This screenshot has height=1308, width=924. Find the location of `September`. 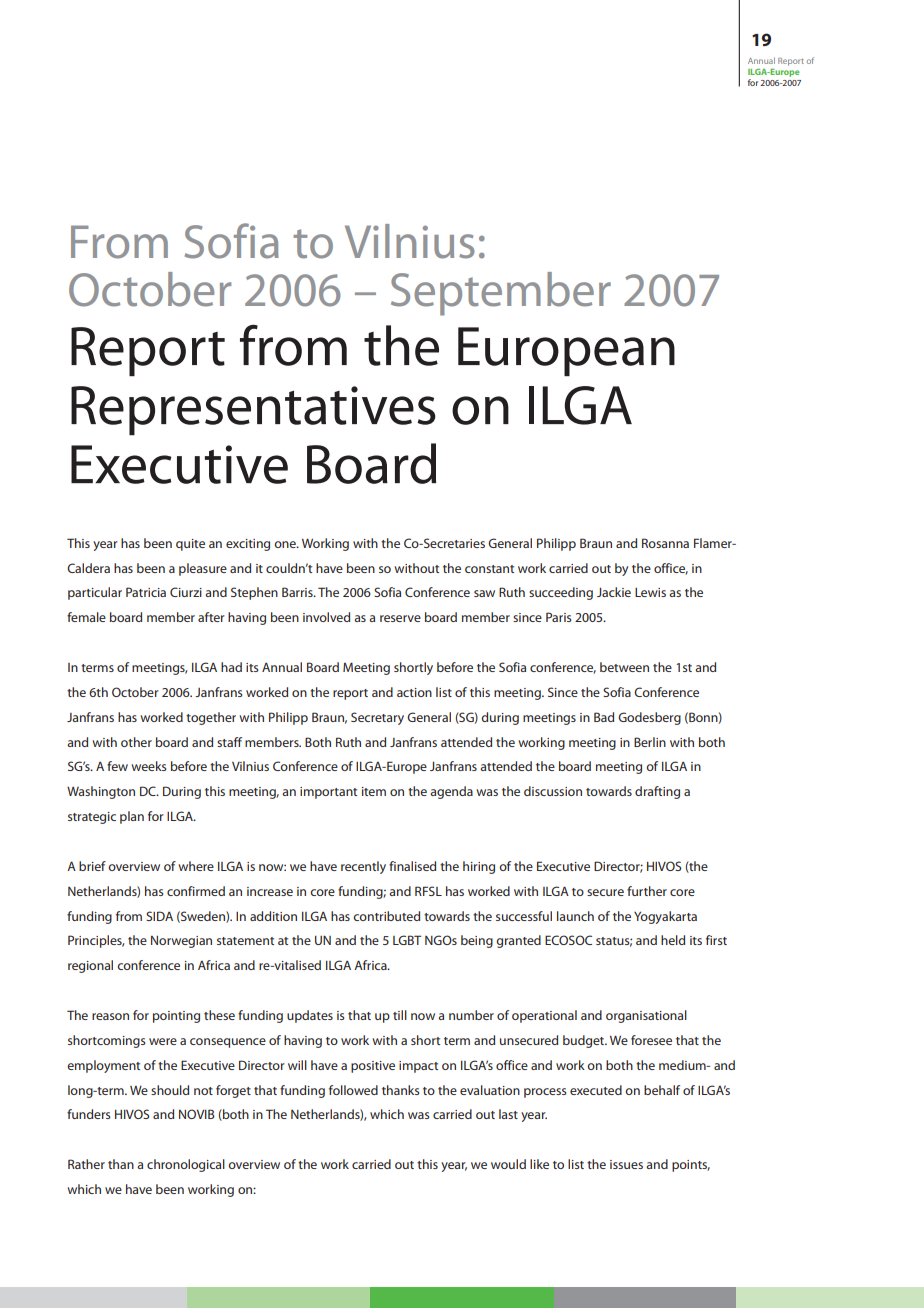

September is located at coordinates (501, 294).
